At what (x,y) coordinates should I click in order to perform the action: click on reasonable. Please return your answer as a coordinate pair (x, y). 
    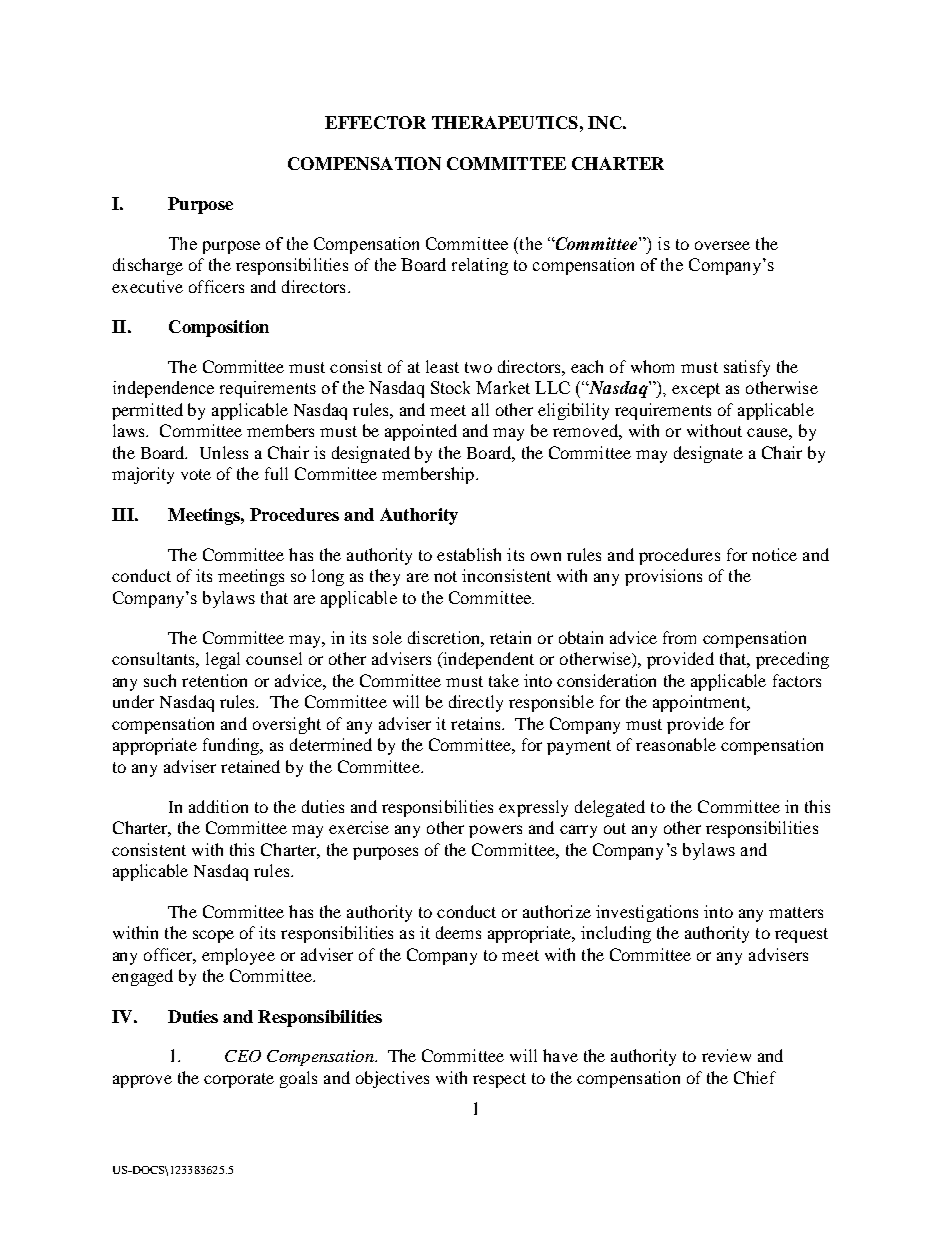
    Looking at the image, I should click on (676, 744).
